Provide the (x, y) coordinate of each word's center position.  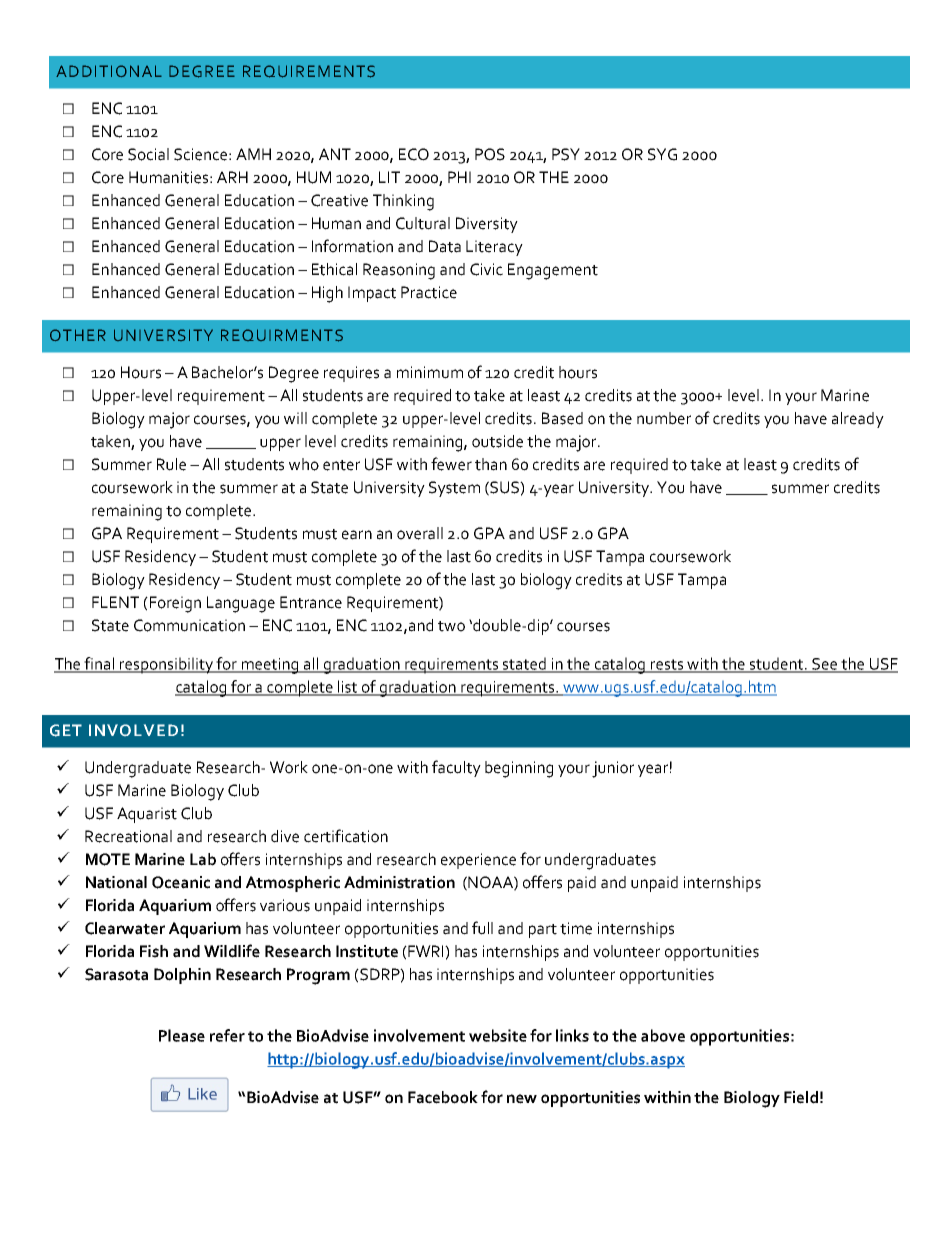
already (858, 420)
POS (490, 154)
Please (182, 1035)
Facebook (443, 1097)
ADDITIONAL (109, 71)
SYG (662, 154)
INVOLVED (133, 730)
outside (497, 441)
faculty (456, 768)
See (824, 665)
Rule (171, 464)
